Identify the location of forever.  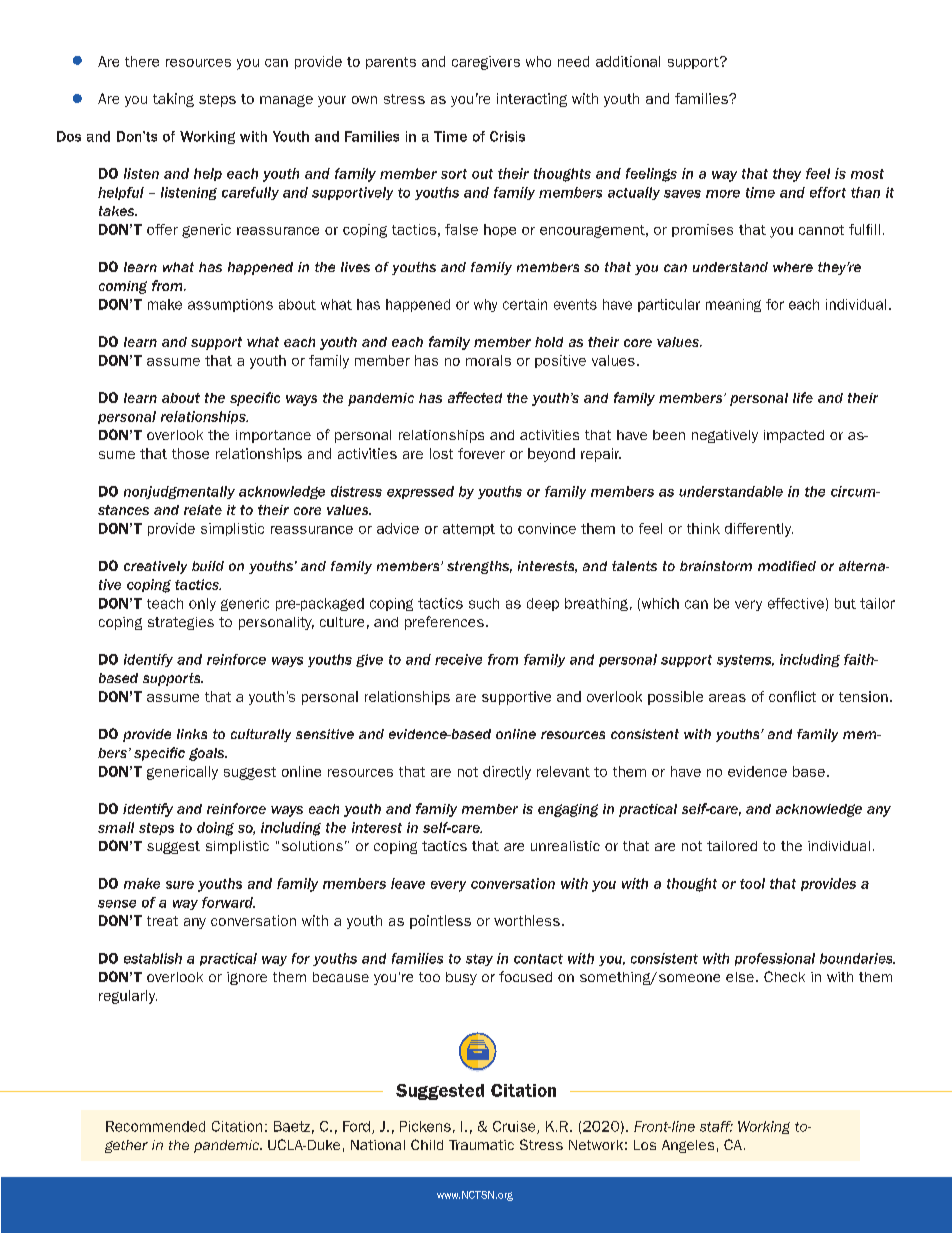
(481, 453).
